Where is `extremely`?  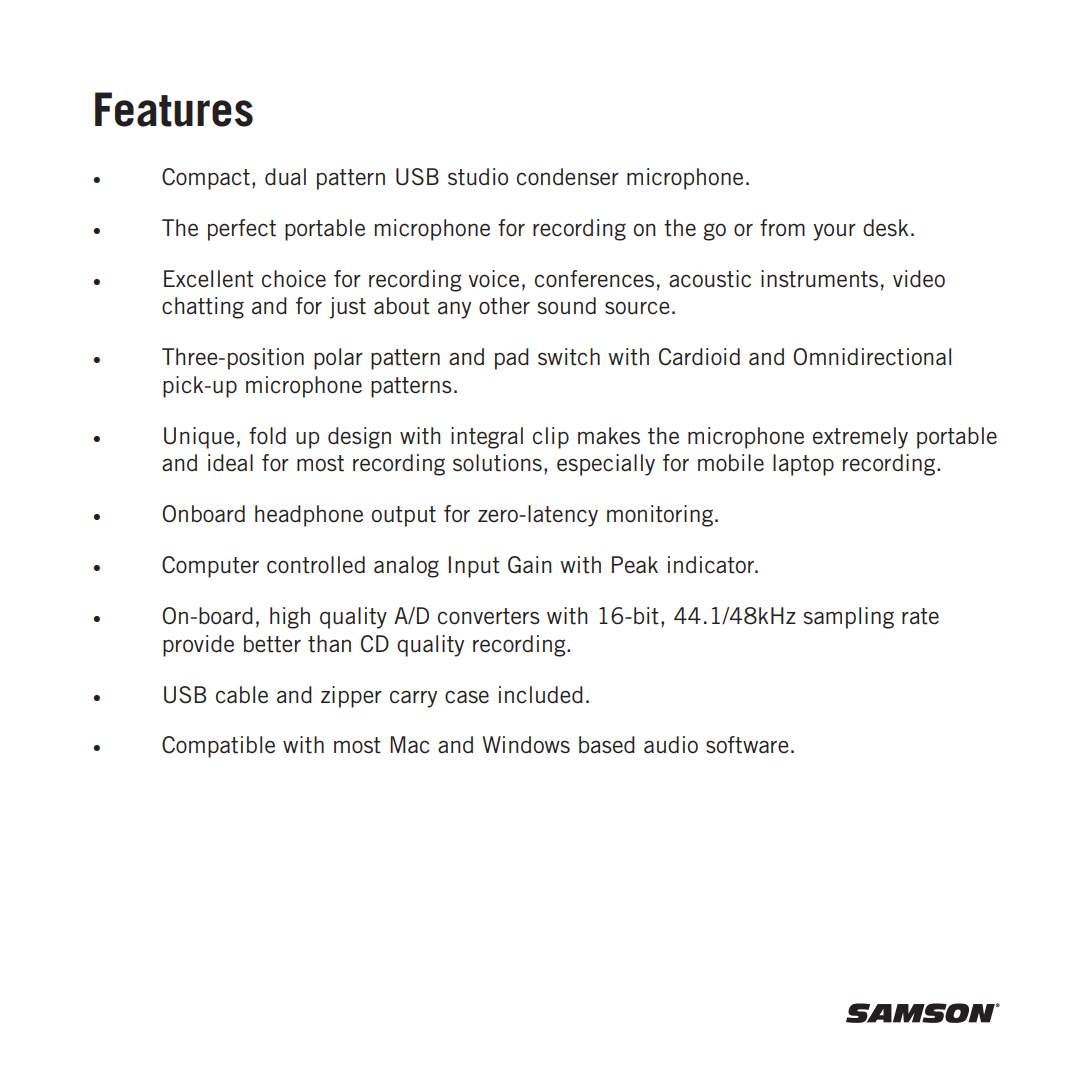
extremely is located at coordinates (860, 438).
